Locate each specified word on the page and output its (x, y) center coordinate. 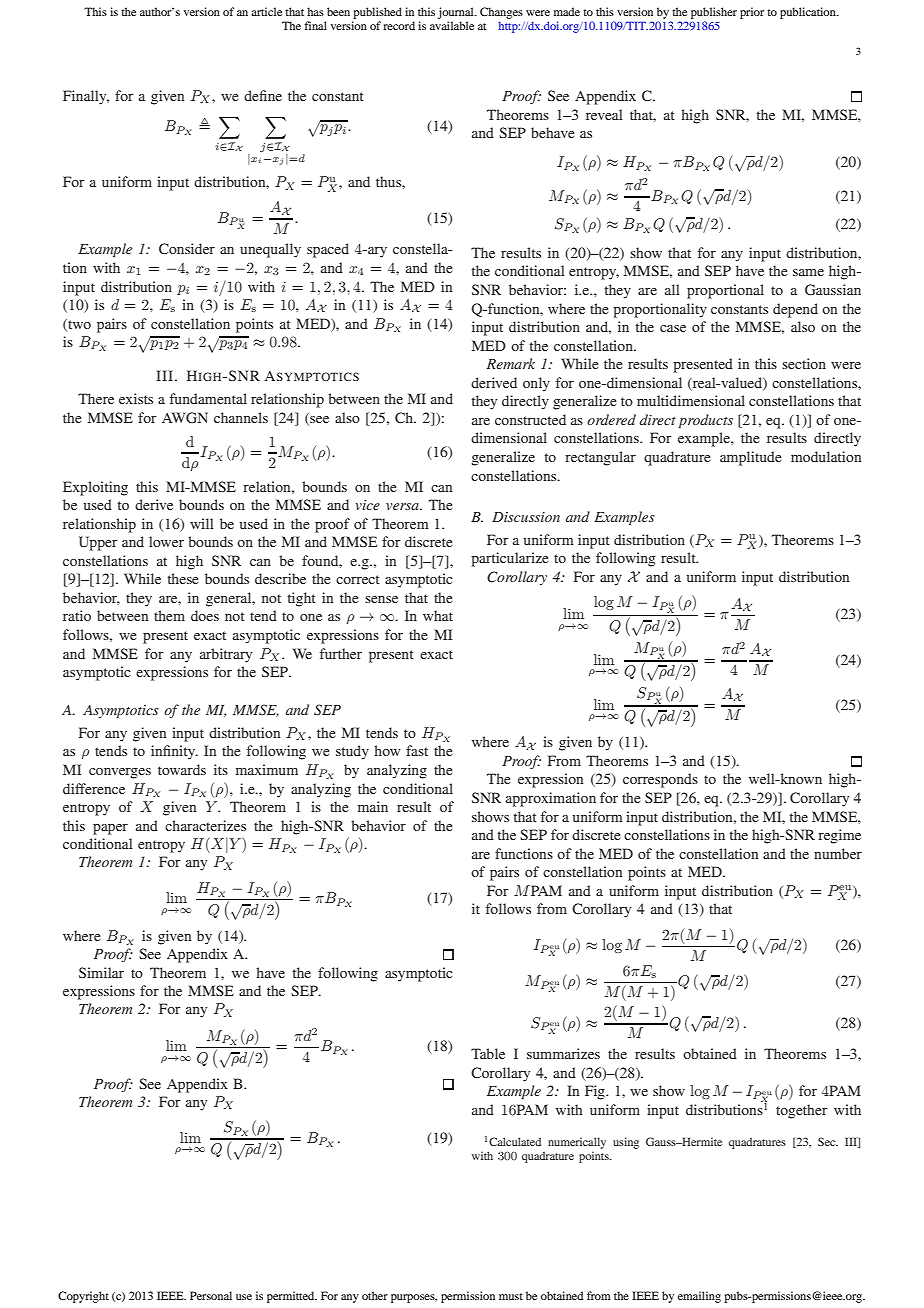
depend (795, 310)
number (838, 853)
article (266, 11)
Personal (211, 1295)
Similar (101, 972)
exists (136, 398)
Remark (511, 363)
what (438, 615)
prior (752, 13)
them (169, 615)
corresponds (660, 780)
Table (488, 1053)
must (511, 1296)
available (452, 25)
